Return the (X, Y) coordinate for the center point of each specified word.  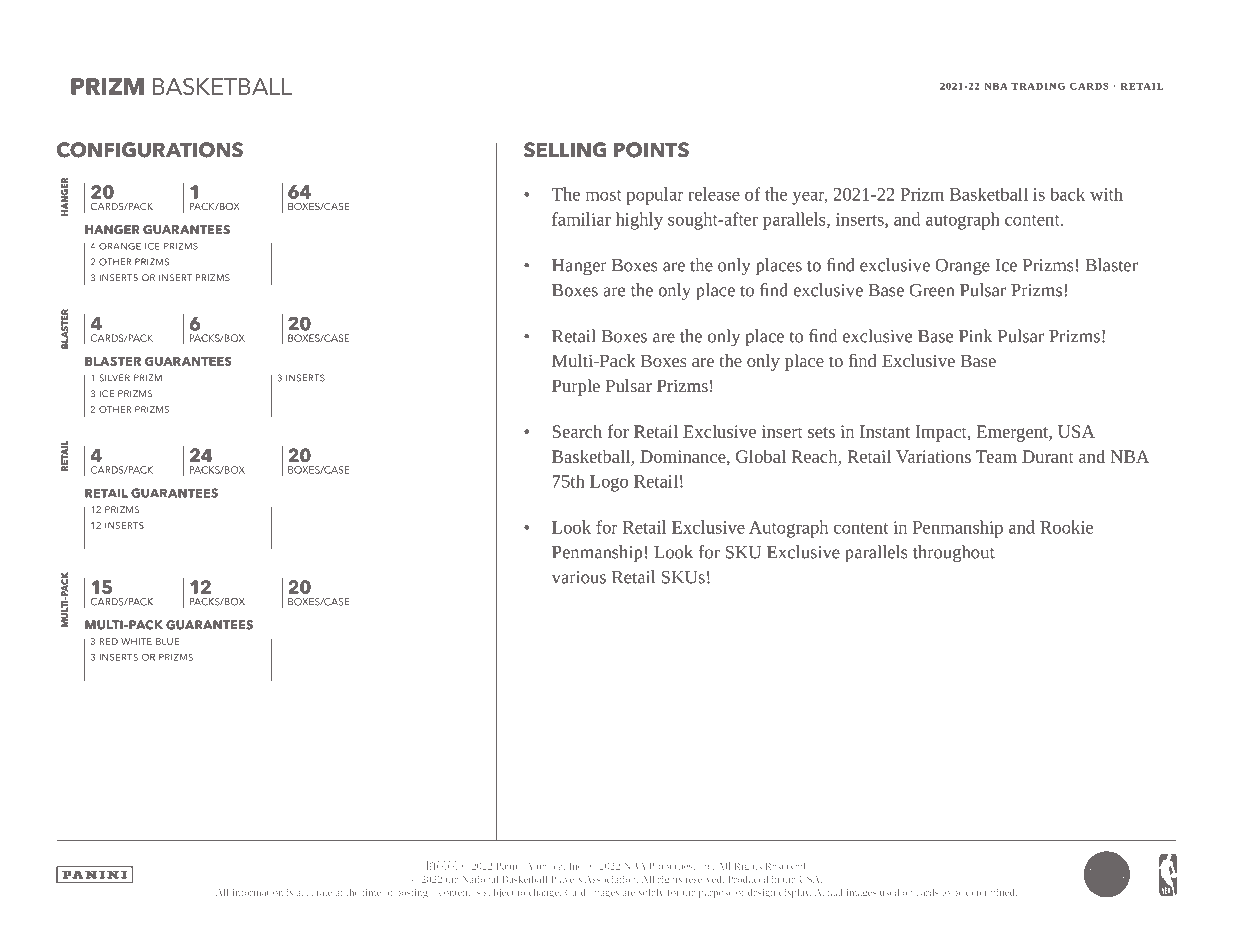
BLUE (167, 641)
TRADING (1038, 86)
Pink (975, 336)
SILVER (114, 378)
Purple (576, 387)
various (579, 577)
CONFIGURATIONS (150, 150)
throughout (954, 554)
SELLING (565, 150)
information (258, 892)
